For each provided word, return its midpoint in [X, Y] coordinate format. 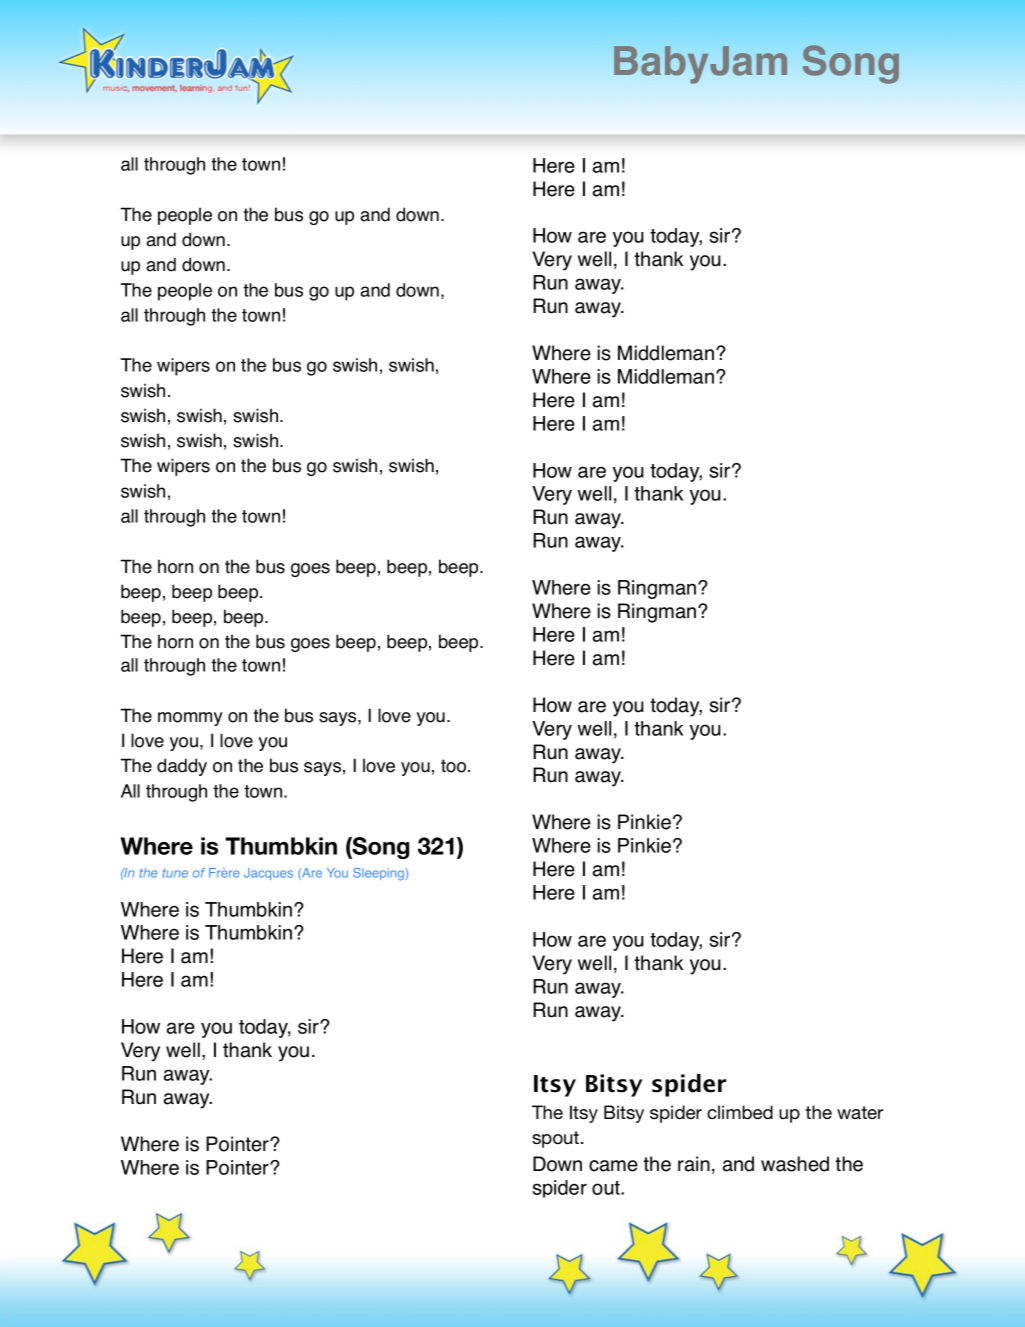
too [453, 766]
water [860, 1112]
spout [557, 1139]
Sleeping [378, 874]
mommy [190, 719]
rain [694, 1164]
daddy [182, 767]
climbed [740, 1112]
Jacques [268, 874]
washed [795, 1164]
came [613, 1166]
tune [175, 873]
